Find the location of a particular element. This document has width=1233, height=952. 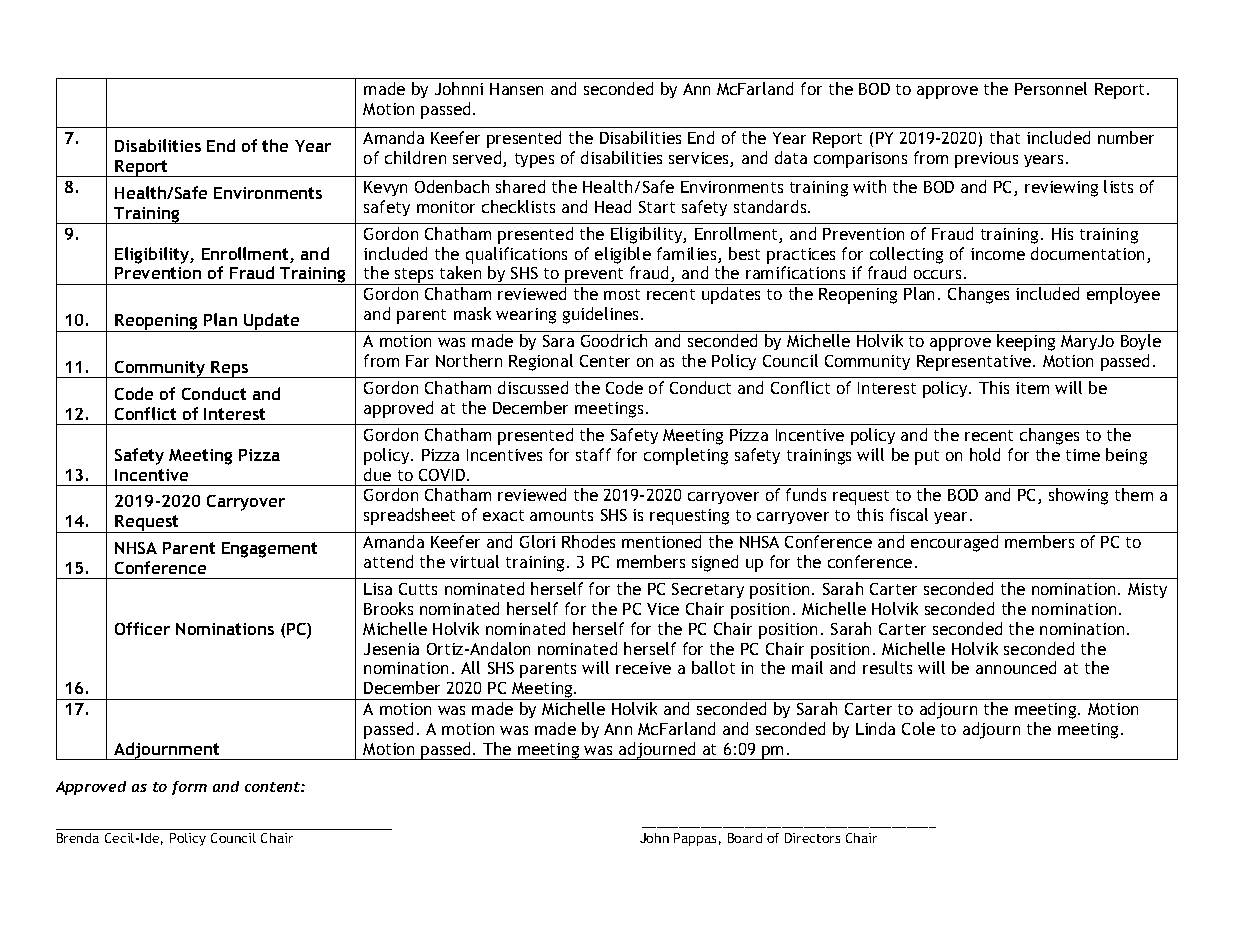

Personnel is located at coordinates (1051, 88).
